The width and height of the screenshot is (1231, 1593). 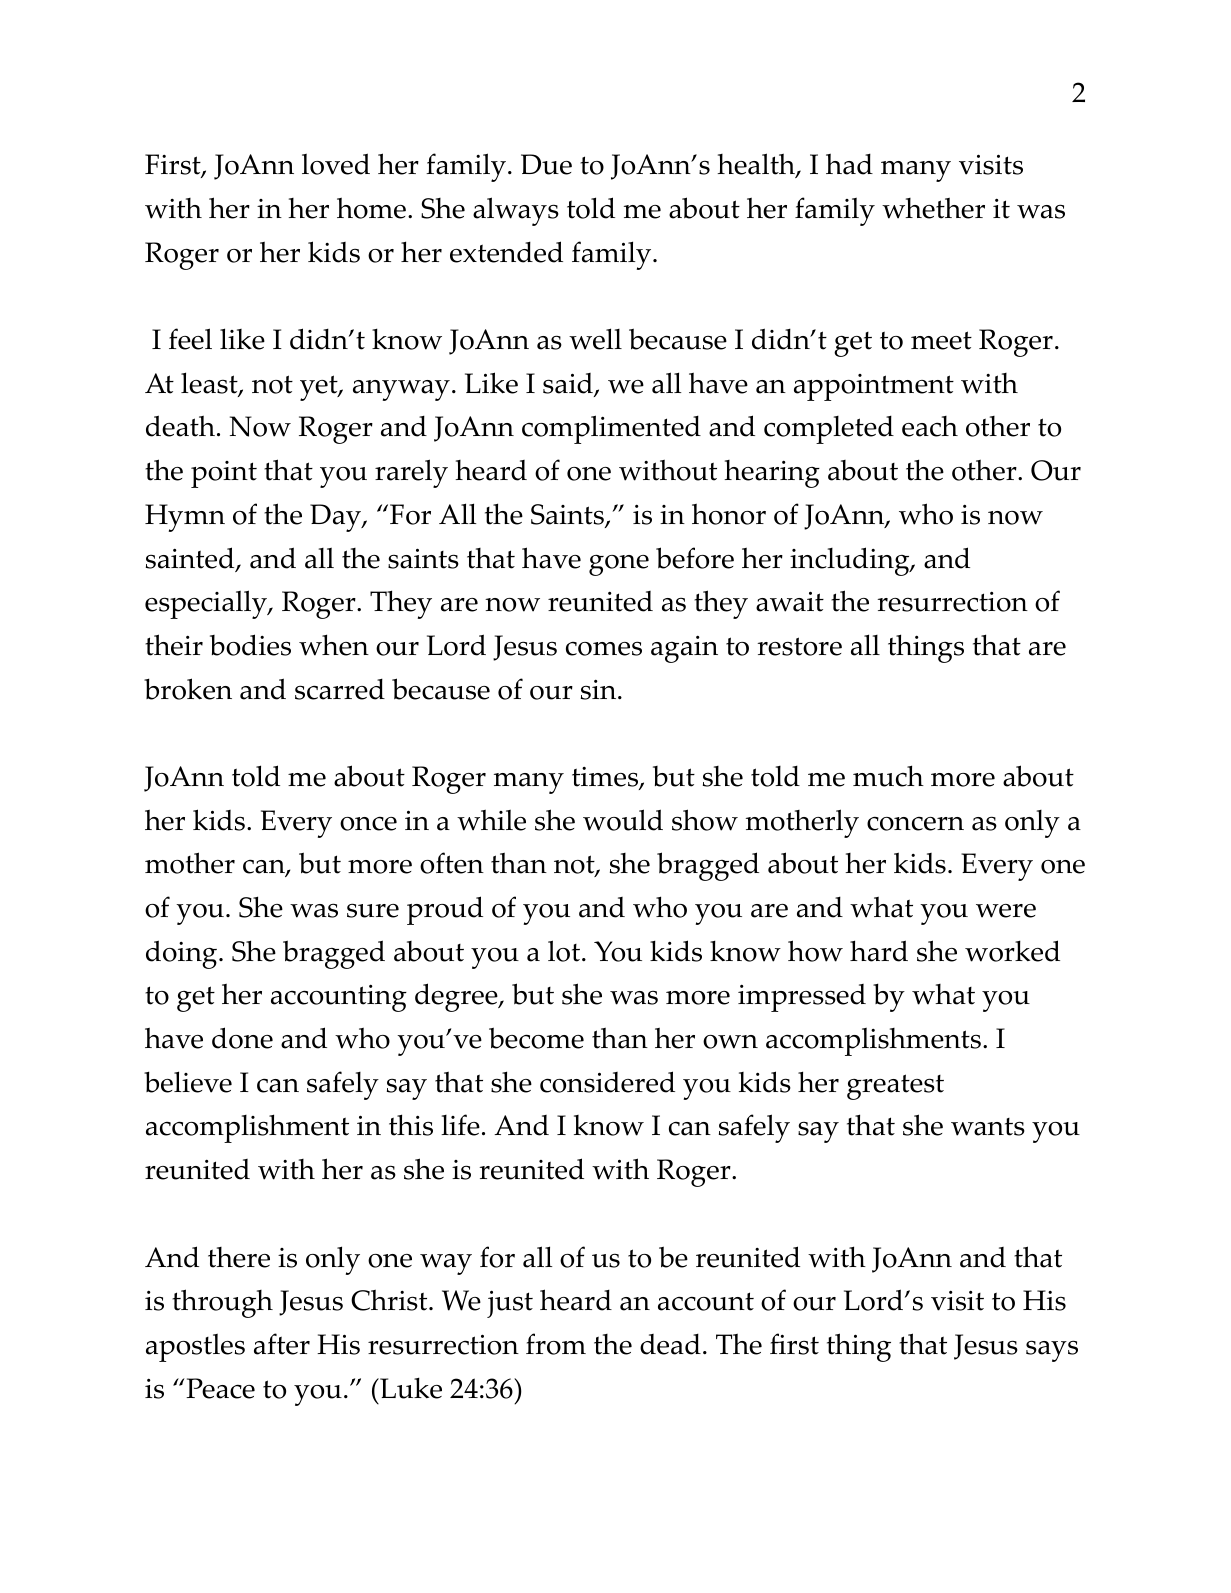 I want to click on scarred, so click(x=340, y=689).
